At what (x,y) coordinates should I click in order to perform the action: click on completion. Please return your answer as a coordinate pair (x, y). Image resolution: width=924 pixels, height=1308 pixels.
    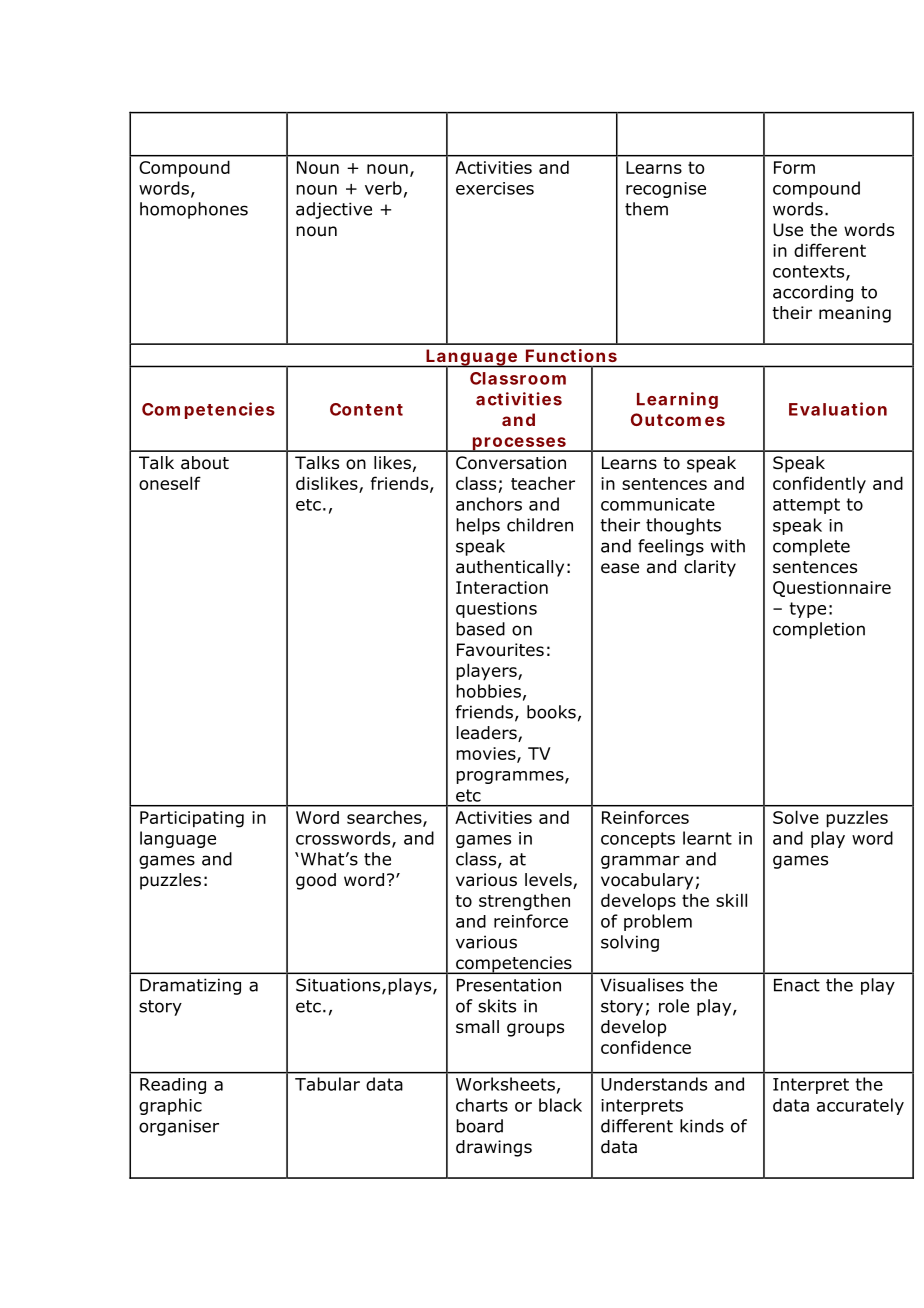
    Looking at the image, I should click on (819, 630).
